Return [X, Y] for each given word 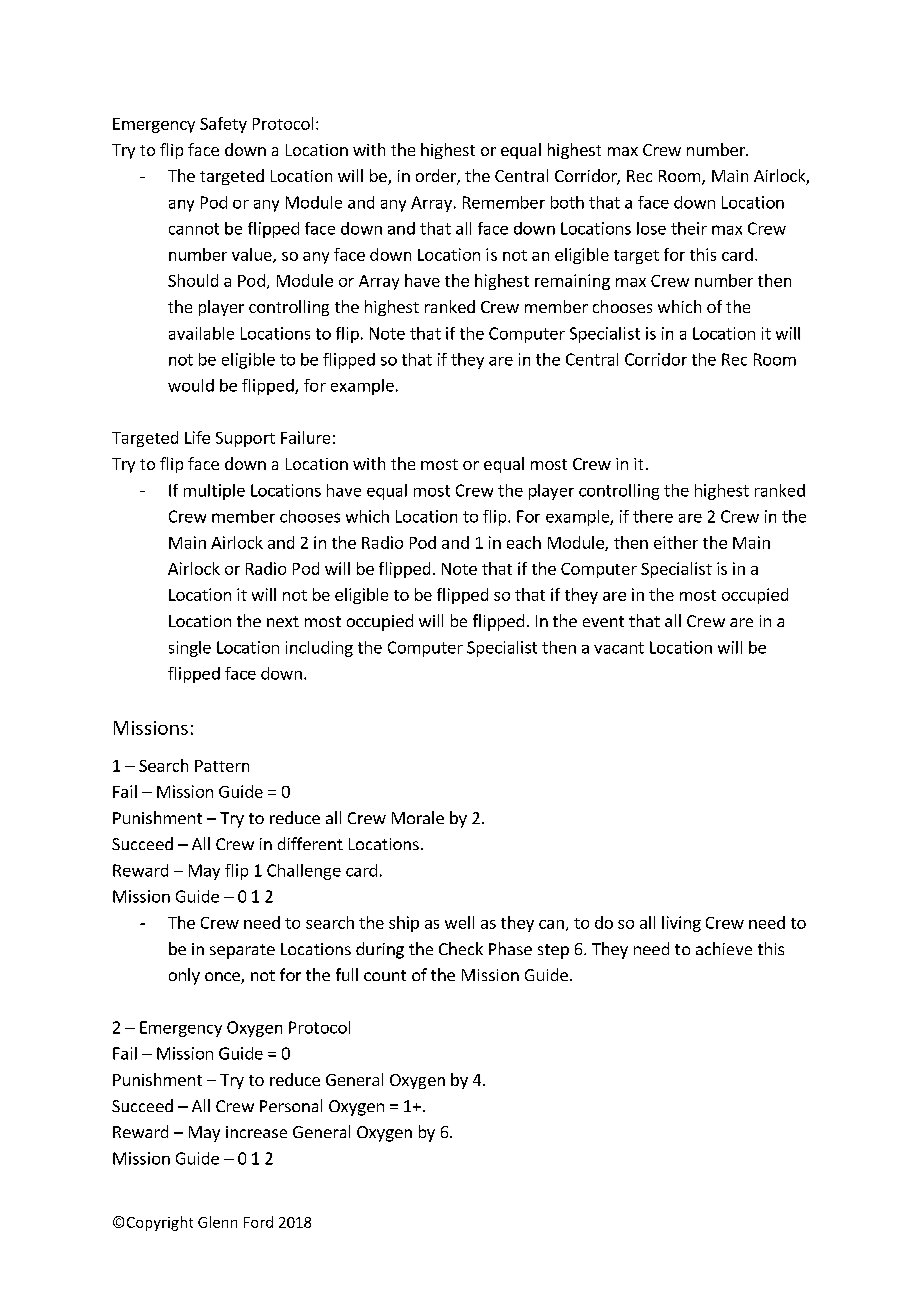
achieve [724, 948]
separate [242, 951]
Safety [223, 125]
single [190, 649]
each [524, 542]
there [653, 516]
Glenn [217, 1222]
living [681, 924]
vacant [619, 648]
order [437, 177]
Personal [291, 1105]
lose [651, 228]
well [459, 922]
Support [245, 439]
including [319, 649]
